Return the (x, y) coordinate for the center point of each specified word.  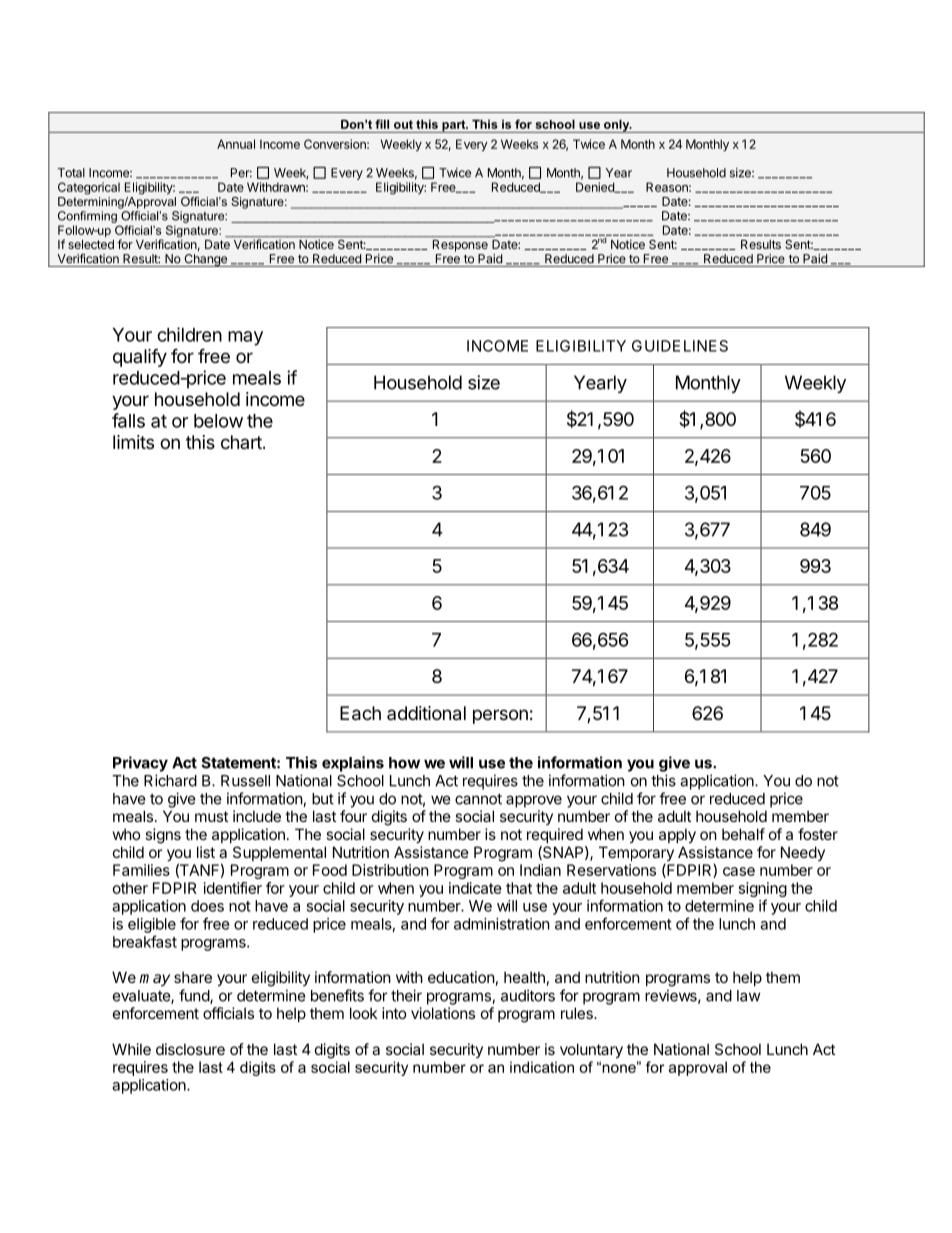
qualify (140, 357)
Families (141, 870)
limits (133, 442)
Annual (236, 144)
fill (382, 124)
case (739, 871)
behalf (743, 834)
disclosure (190, 1049)
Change (205, 260)
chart (242, 442)
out (403, 124)
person (500, 716)
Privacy (140, 764)
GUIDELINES (680, 346)
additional (426, 713)
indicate (475, 888)
